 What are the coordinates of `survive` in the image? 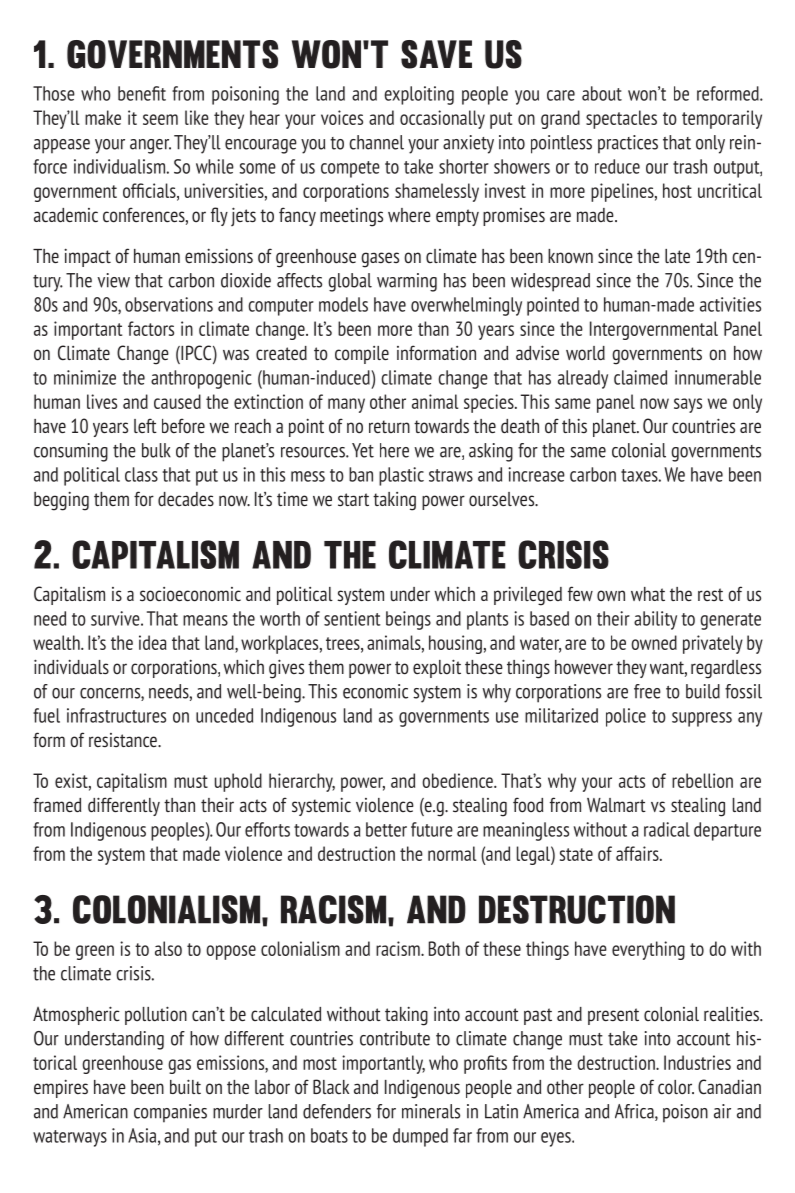 It's located at (116, 618).
